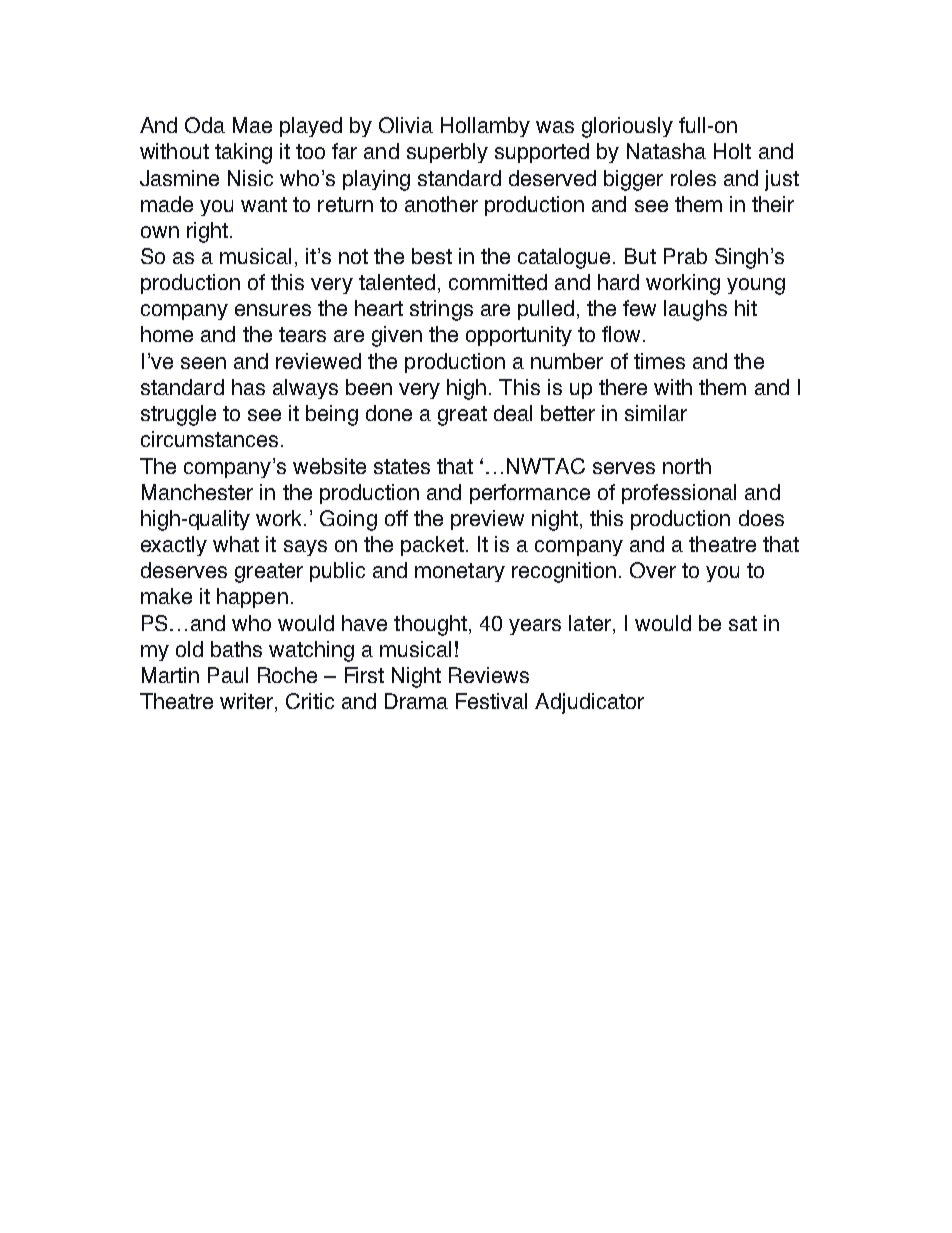 The width and height of the page is (952, 1233). Describe the element at coordinates (228, 675) in the page. I see `Paul` at that location.
